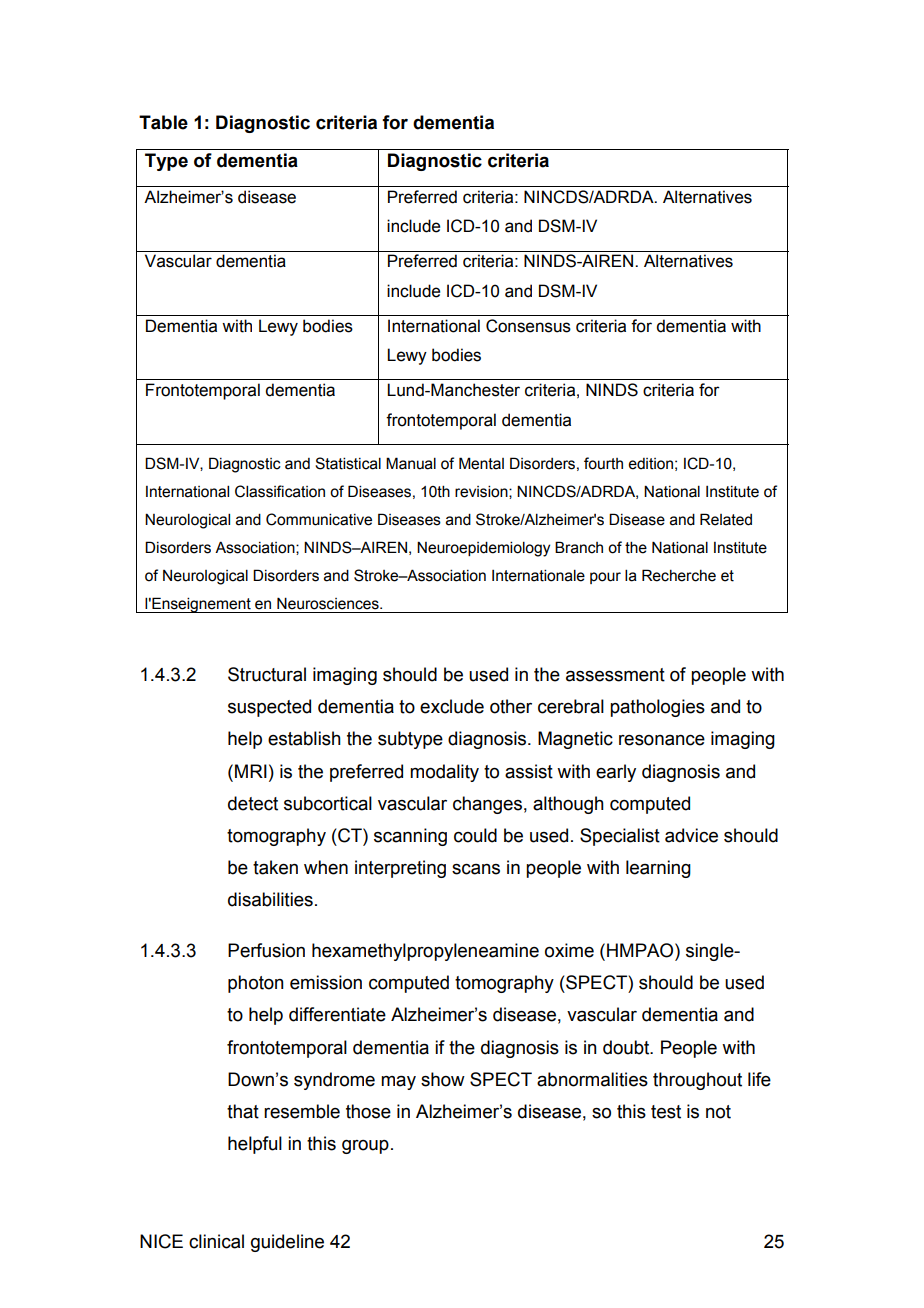 The width and height of the screenshot is (924, 1308). What do you see at coordinates (528, 326) in the screenshot?
I see `Consensus` at bounding box center [528, 326].
